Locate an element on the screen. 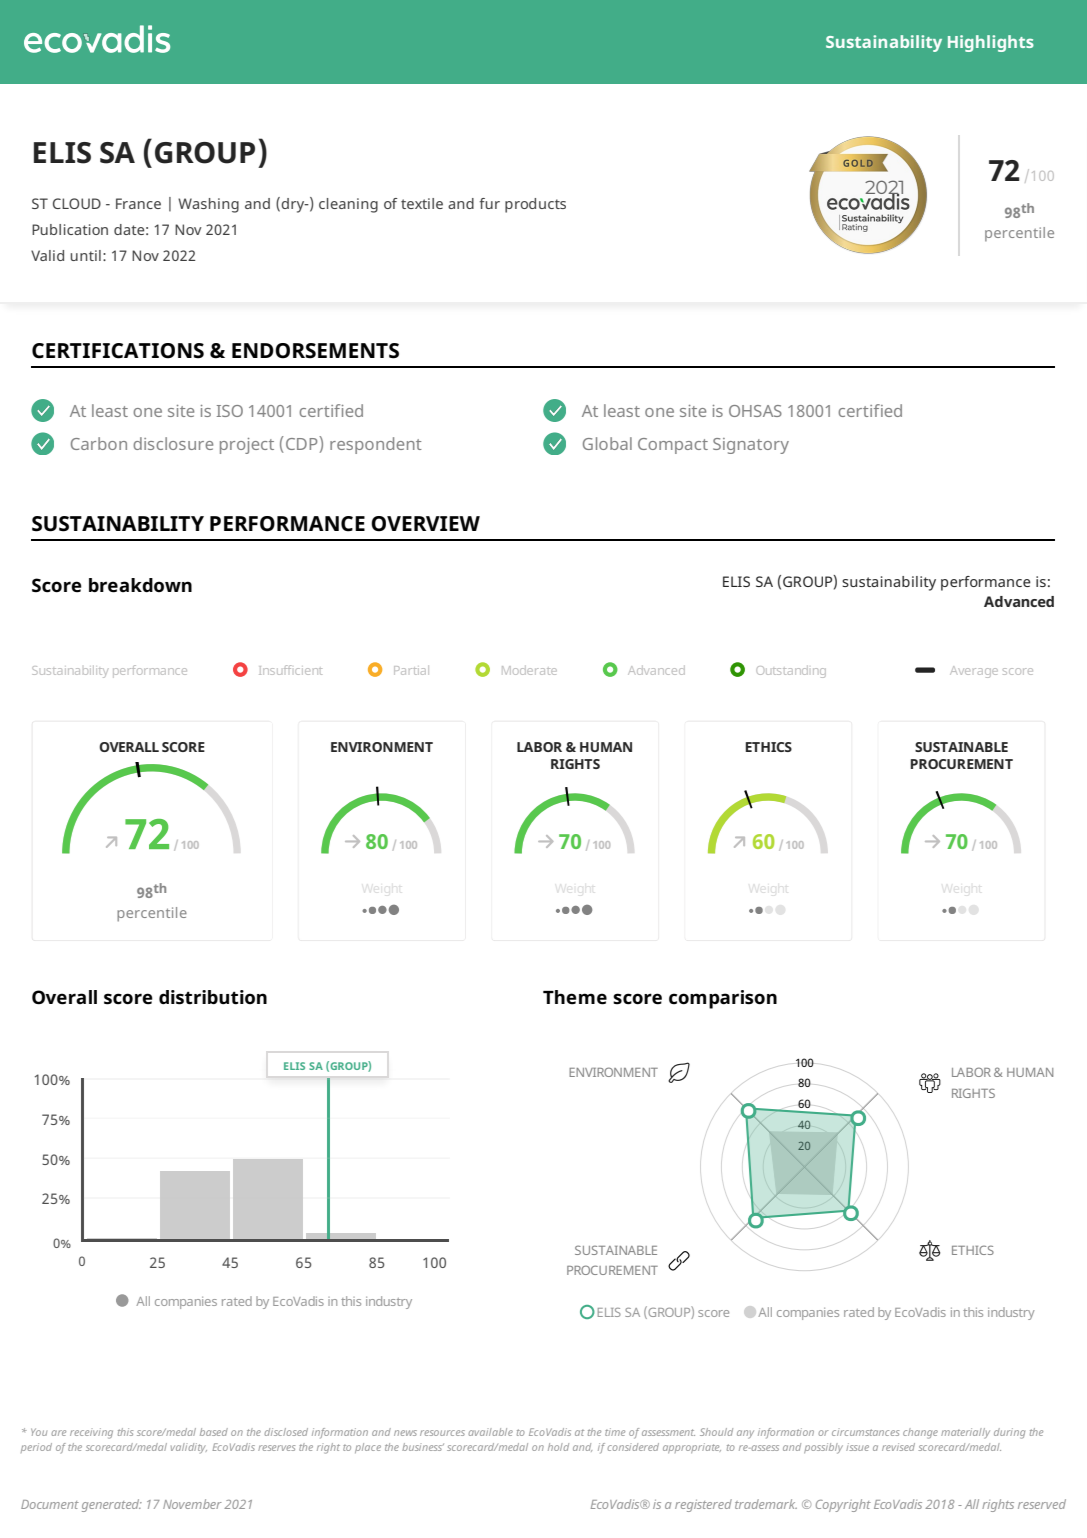  breakdown is located at coordinates (140, 585).
